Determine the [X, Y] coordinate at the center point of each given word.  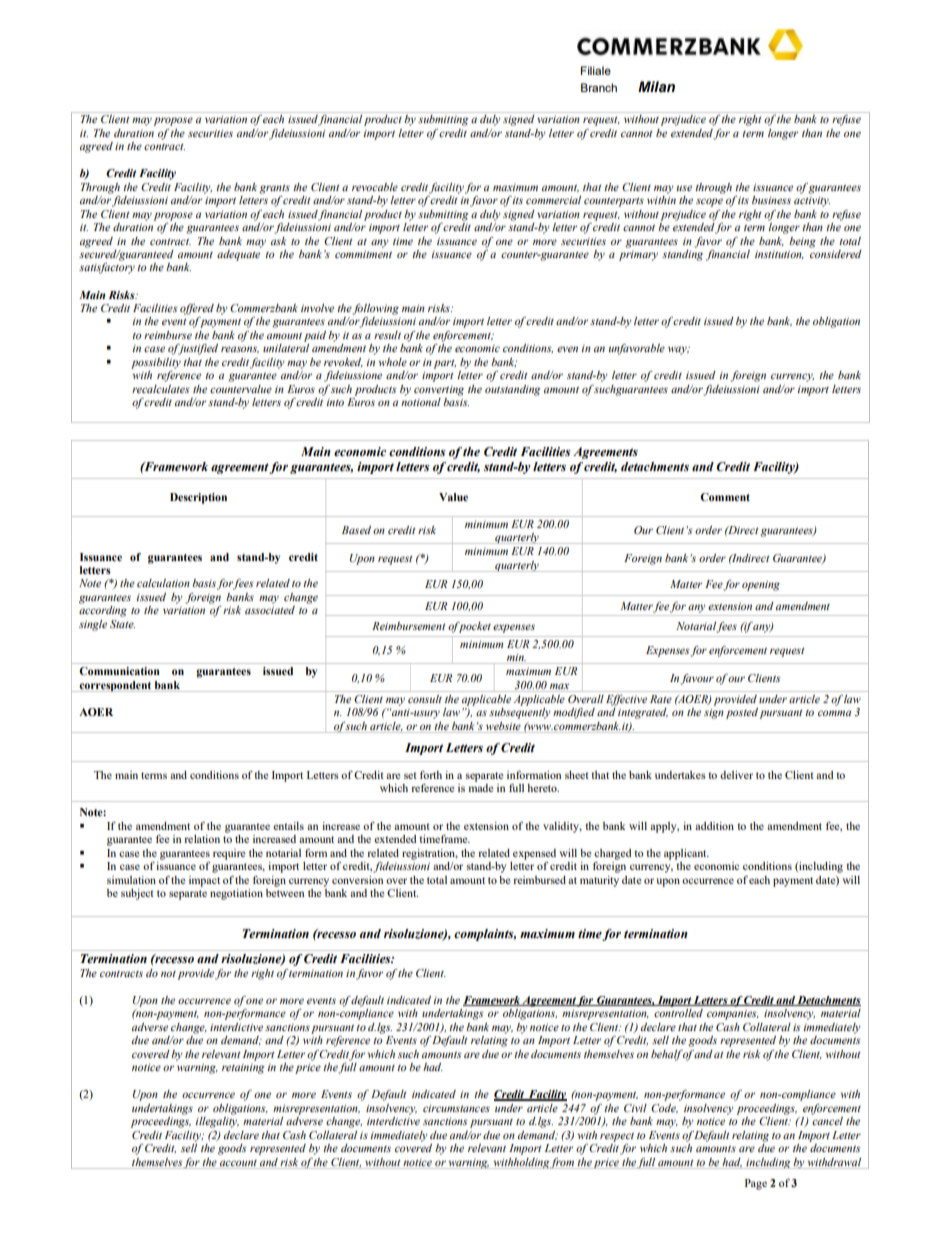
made [480, 788]
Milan [656, 86]
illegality [217, 1121]
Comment [725, 497]
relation [202, 839]
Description [198, 498]
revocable [375, 187]
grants [274, 189]
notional [421, 400]
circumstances [456, 1108]
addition [714, 826]
